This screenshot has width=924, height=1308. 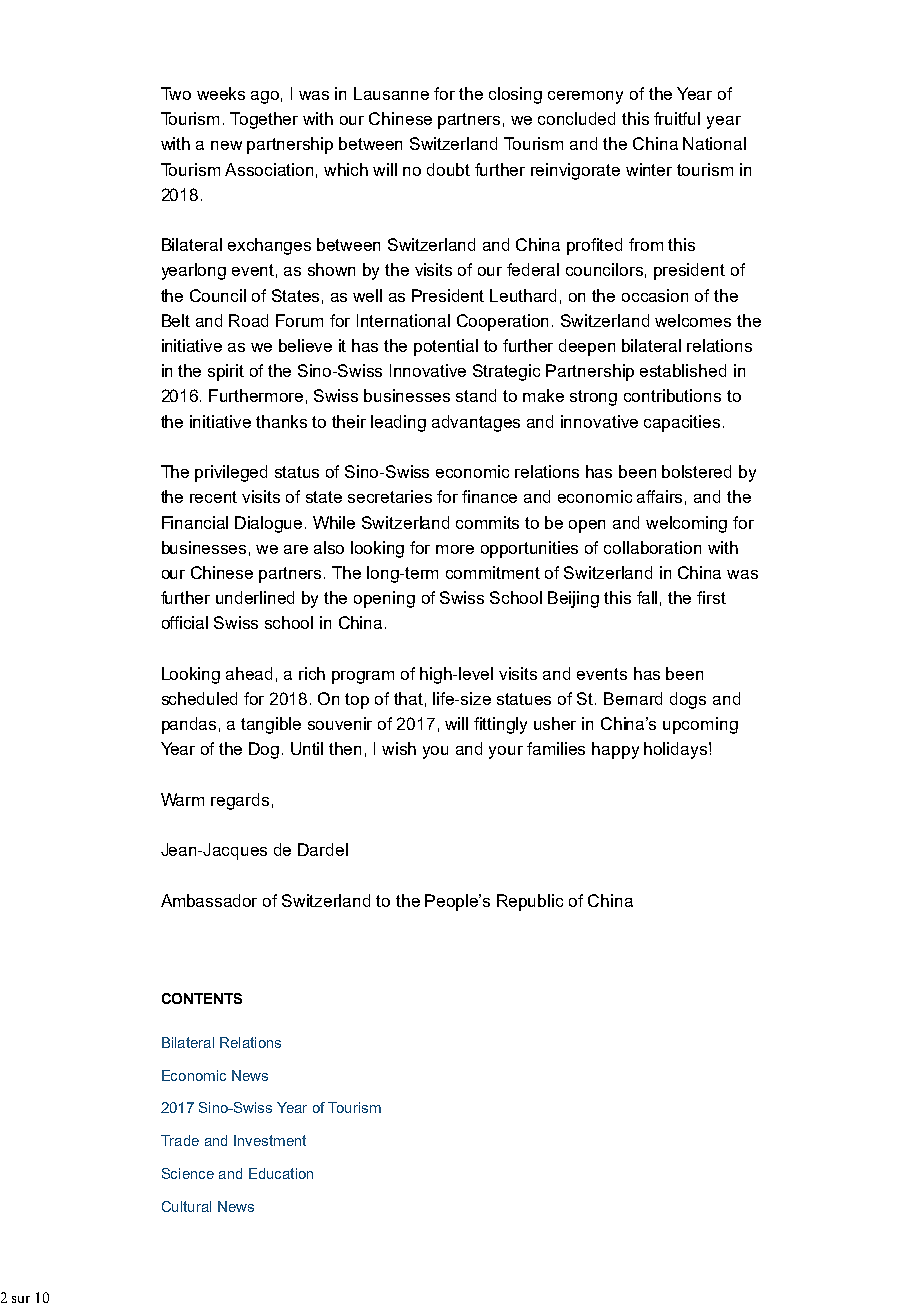 What do you see at coordinates (357, 701) in the screenshot?
I see `top` at bounding box center [357, 701].
